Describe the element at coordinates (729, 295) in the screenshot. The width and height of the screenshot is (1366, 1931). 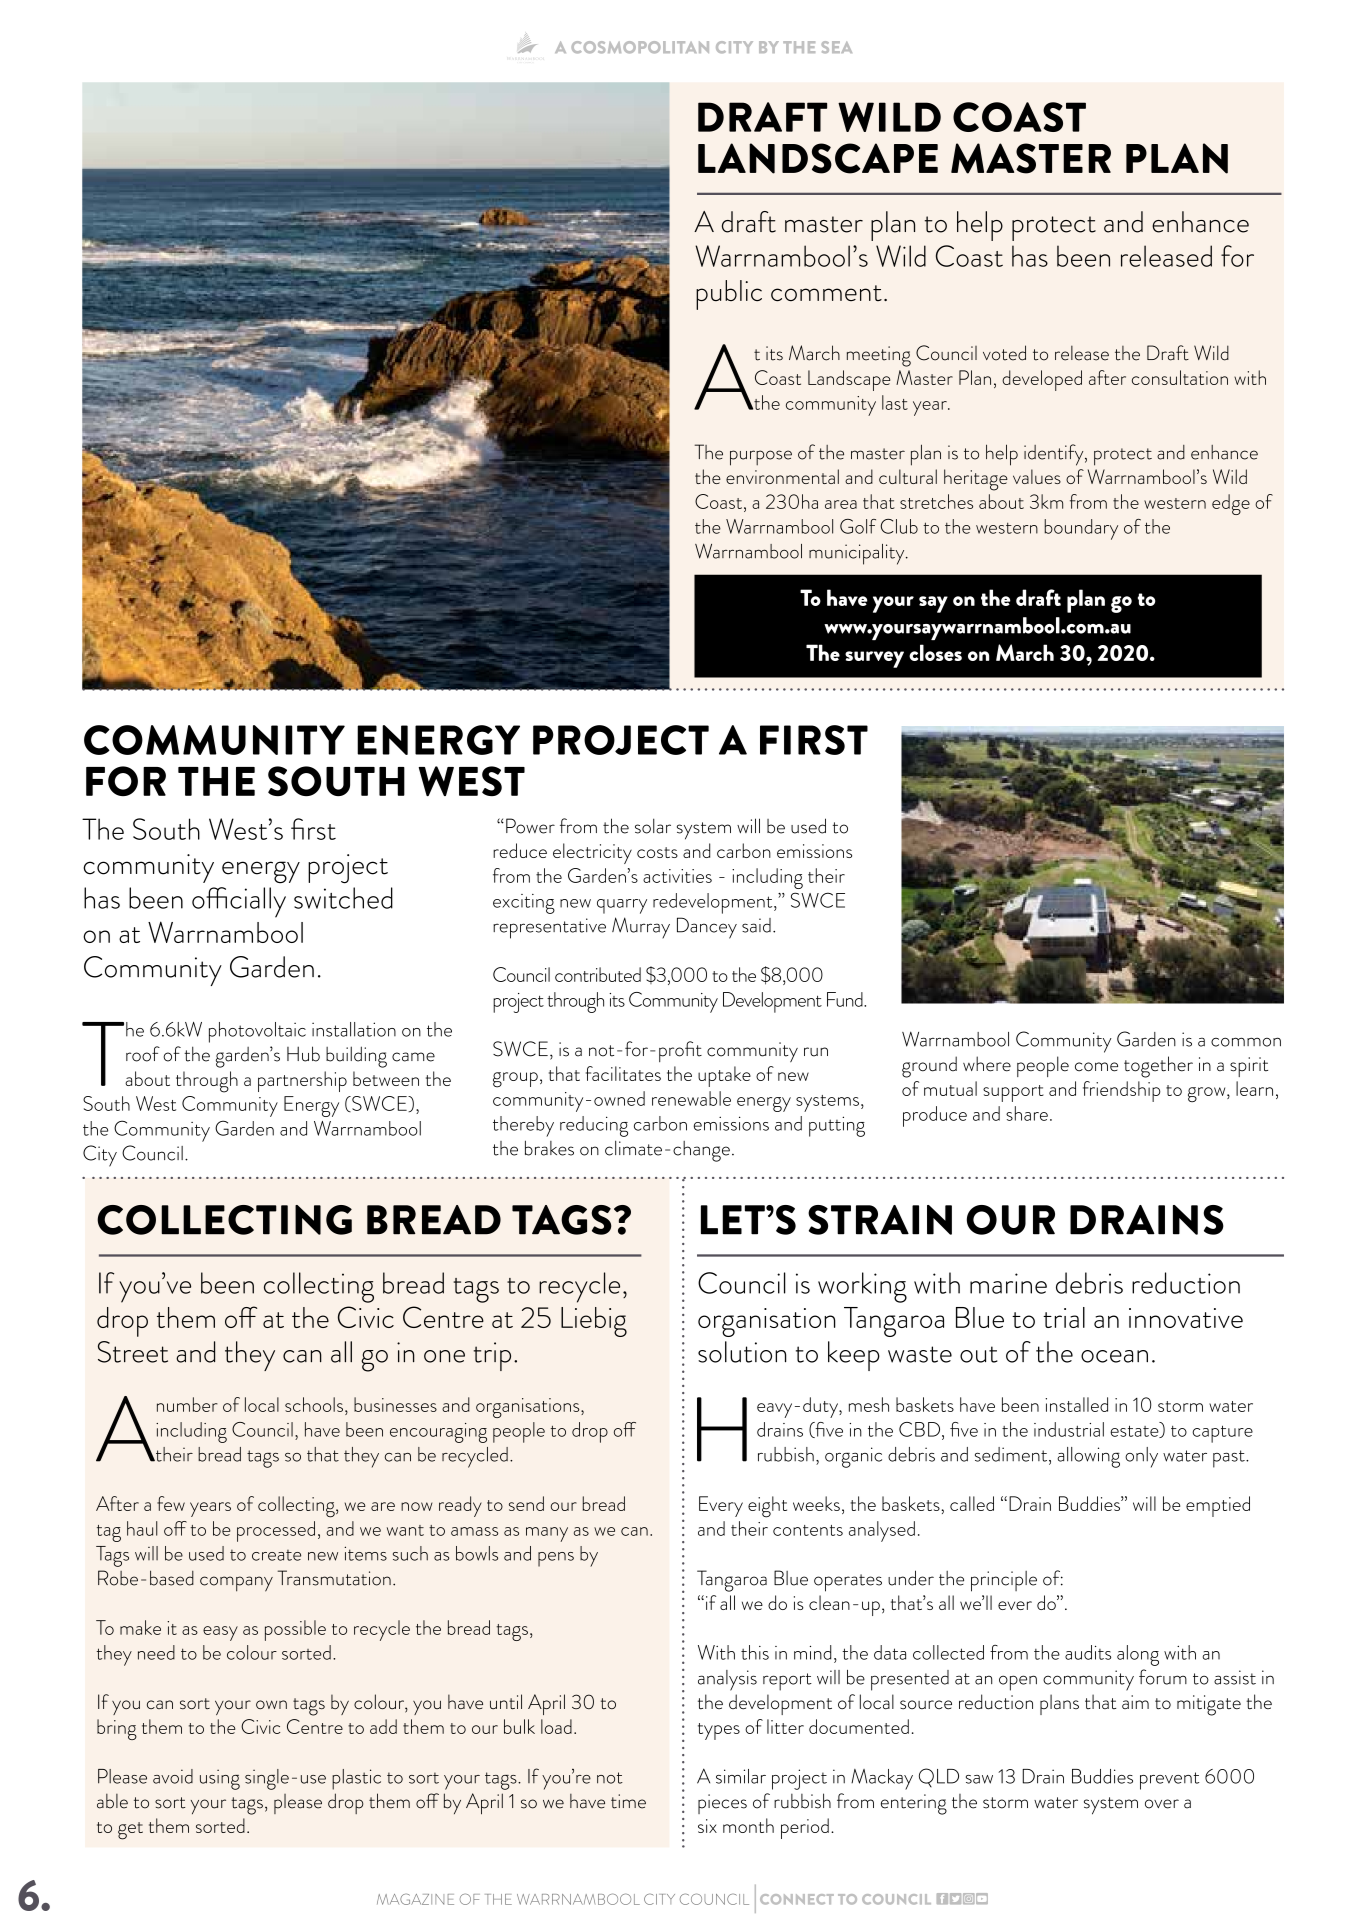
I see `public` at that location.
